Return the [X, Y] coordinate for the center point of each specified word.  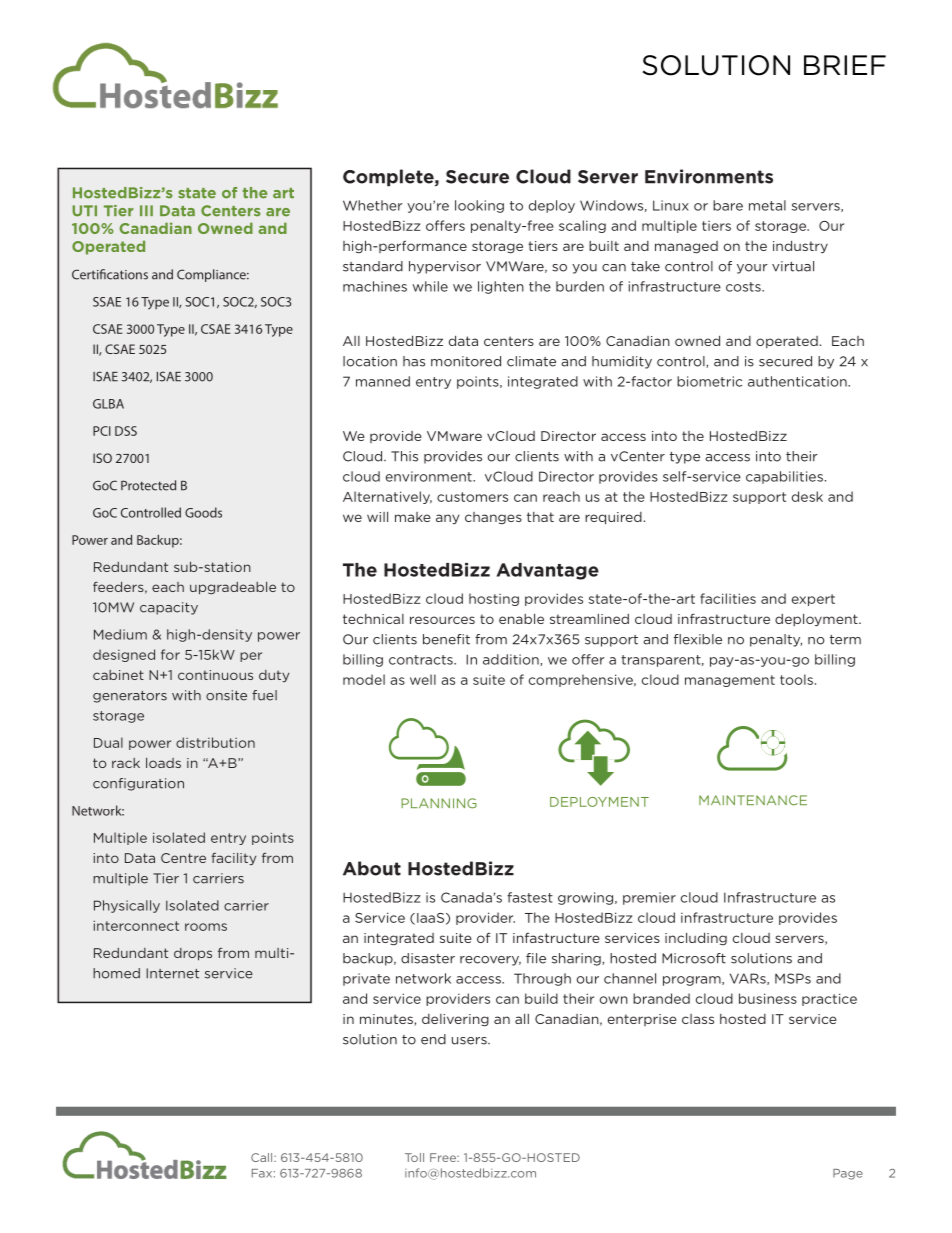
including [696, 938]
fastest [530, 897]
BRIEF [845, 65]
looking [479, 206]
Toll [414, 1157]
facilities [728, 598]
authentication [798, 381]
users [470, 1041]
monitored [466, 361]
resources [442, 620]
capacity [169, 608]
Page [848, 1174]
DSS [126, 431]
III [146, 210]
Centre [183, 858]
